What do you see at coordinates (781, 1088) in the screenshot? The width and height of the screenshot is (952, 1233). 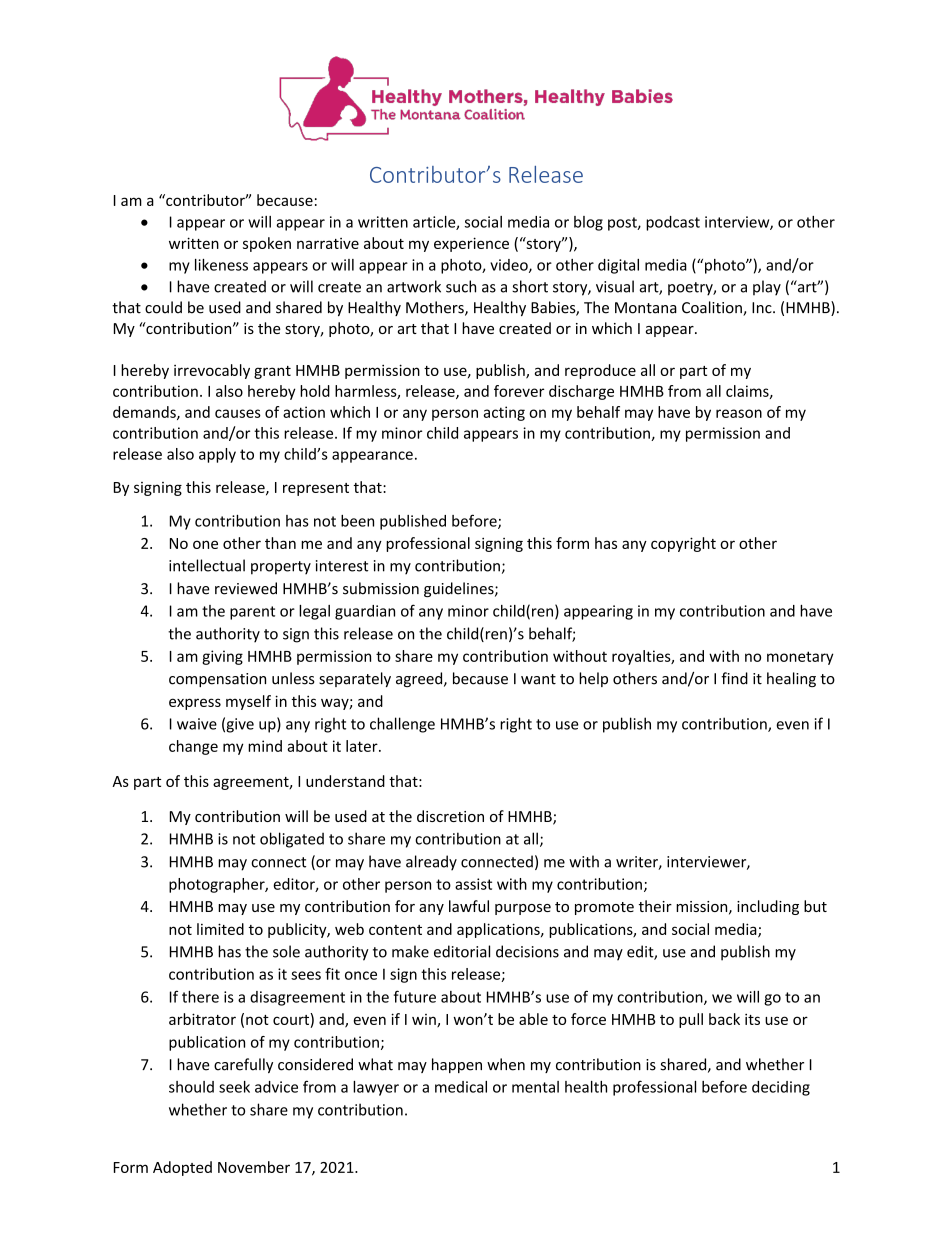 I see `deciding` at bounding box center [781, 1088].
